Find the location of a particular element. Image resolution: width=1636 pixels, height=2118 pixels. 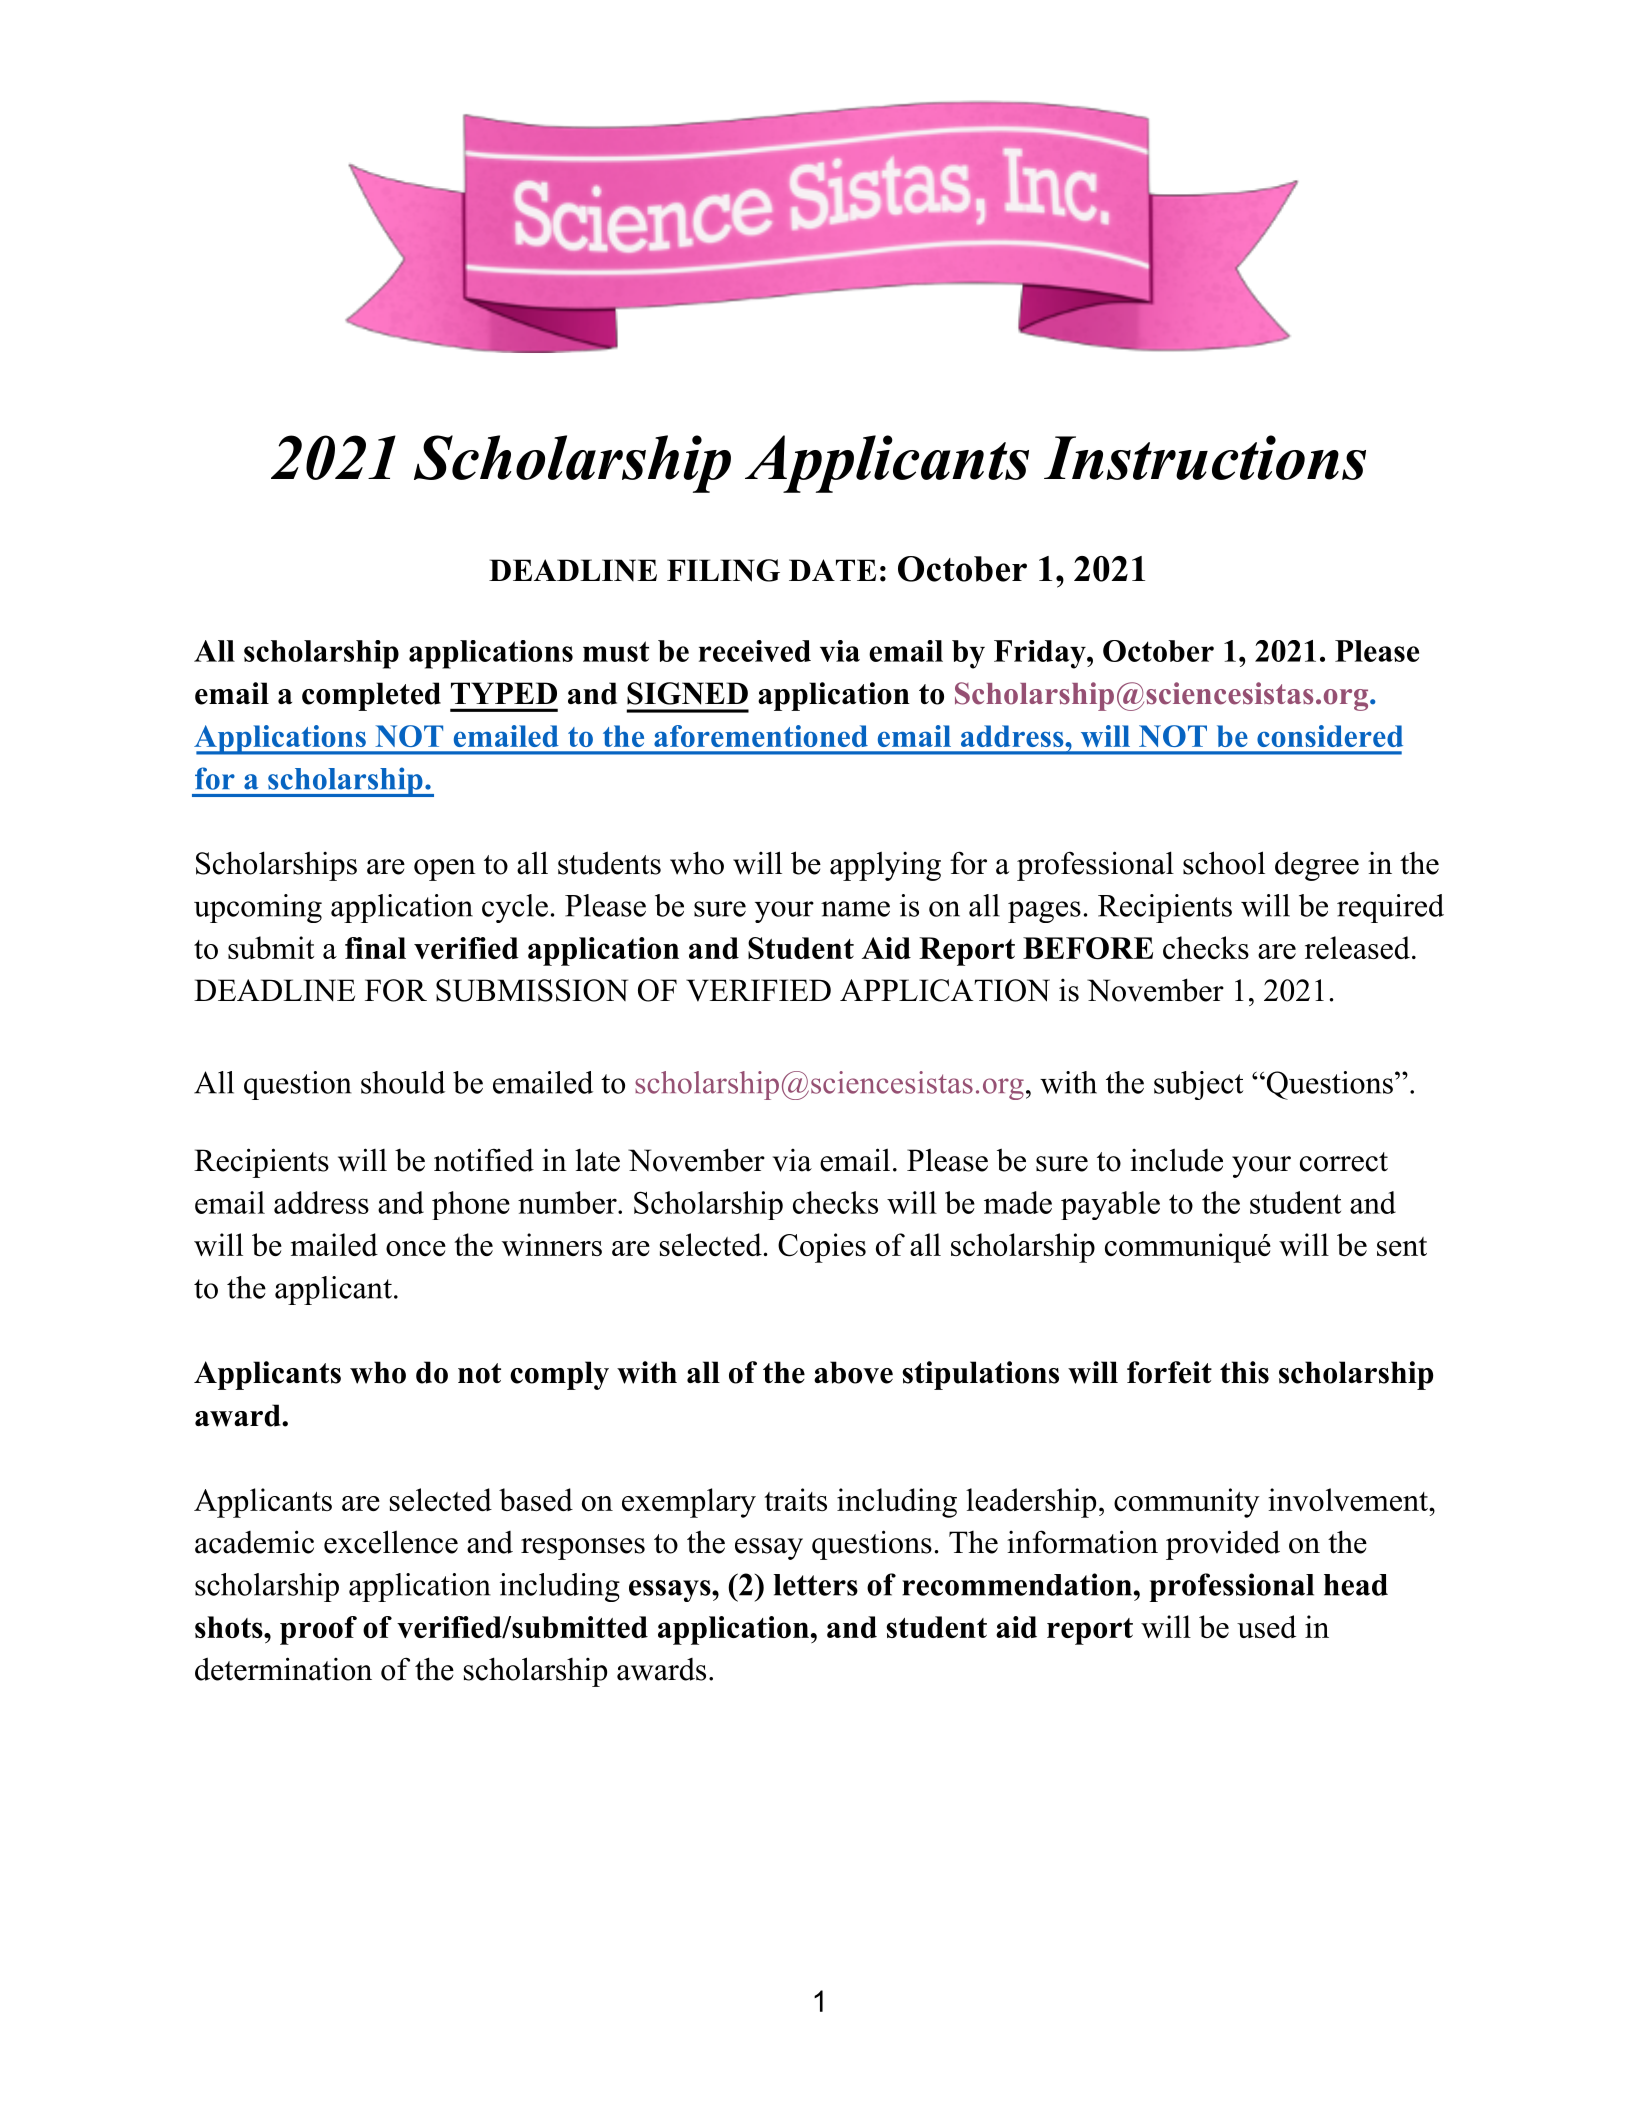

proof is located at coordinates (318, 1630).
